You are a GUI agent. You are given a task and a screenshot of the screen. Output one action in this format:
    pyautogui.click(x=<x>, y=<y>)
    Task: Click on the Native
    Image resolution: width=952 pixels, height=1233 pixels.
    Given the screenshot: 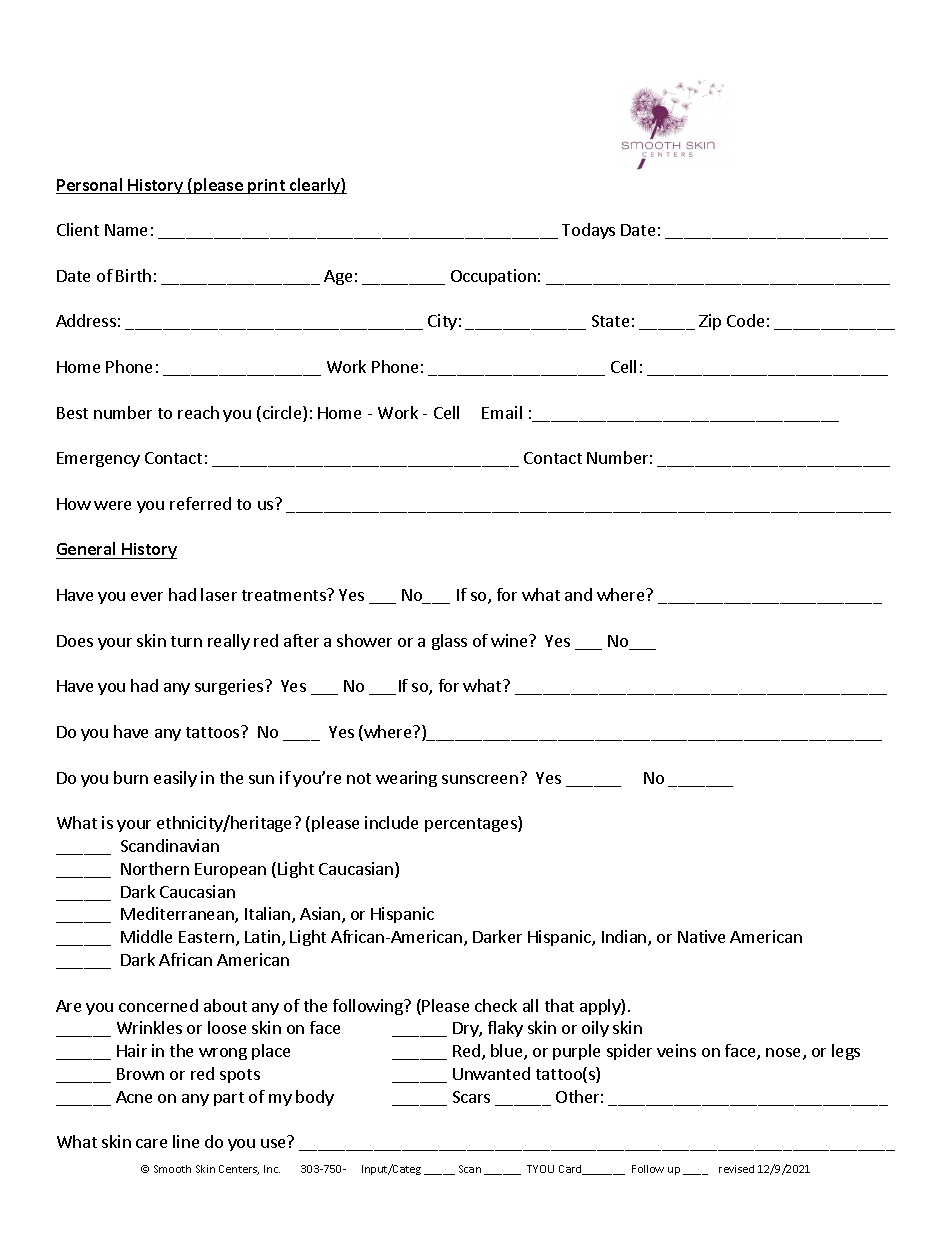 What is the action you would take?
    pyautogui.click(x=701, y=936)
